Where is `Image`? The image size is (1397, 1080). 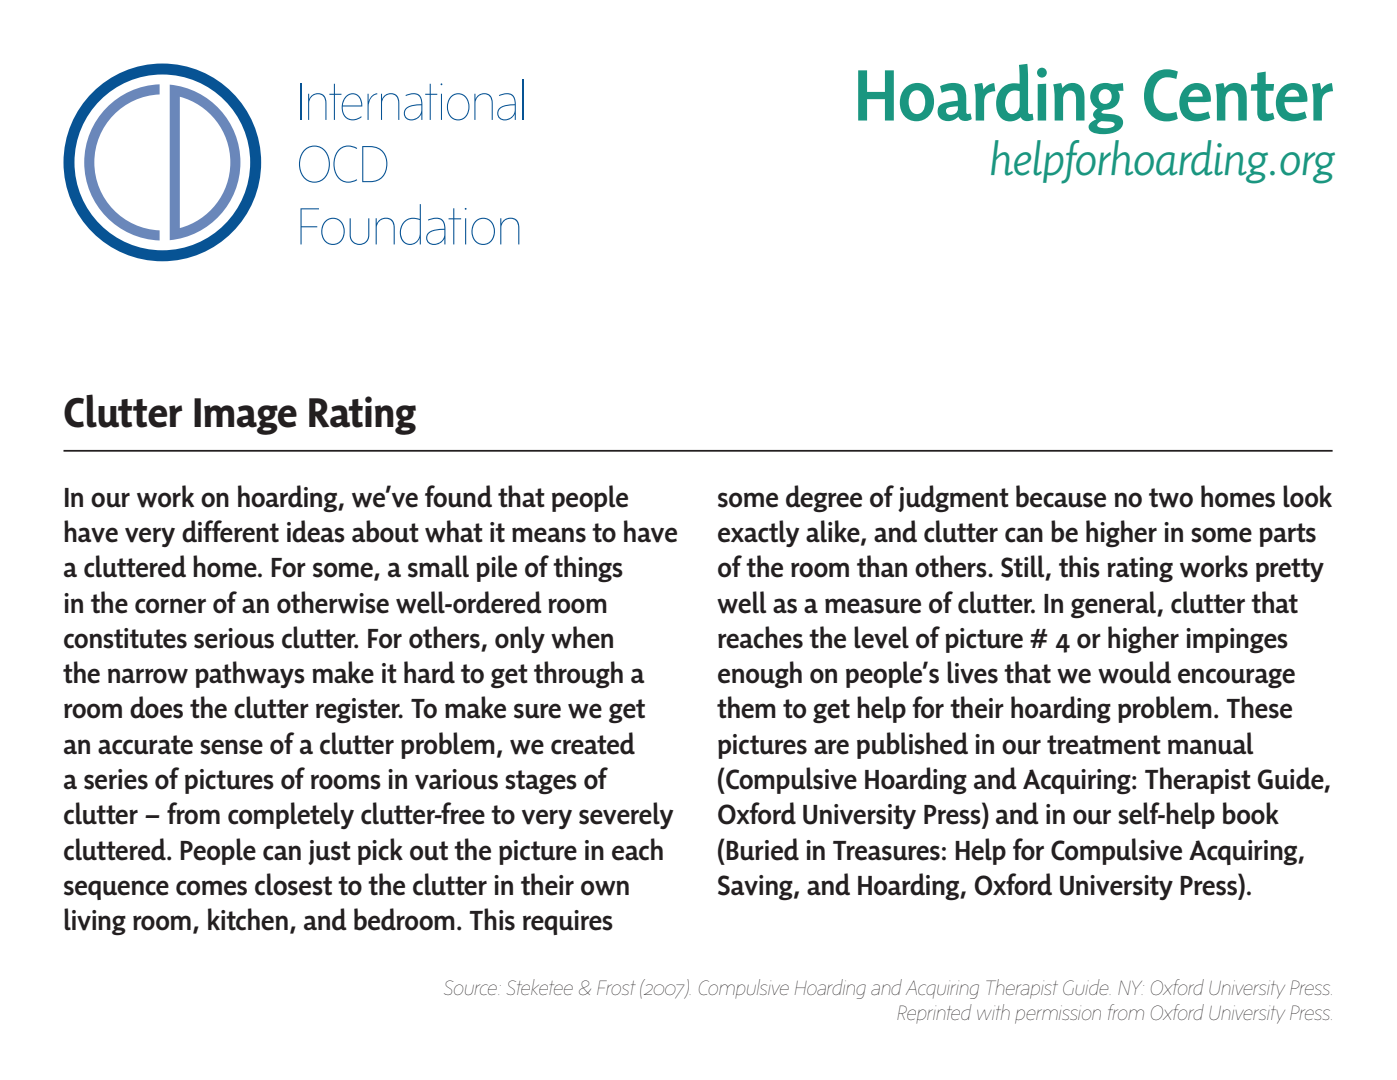 Image is located at coordinates (245, 416).
